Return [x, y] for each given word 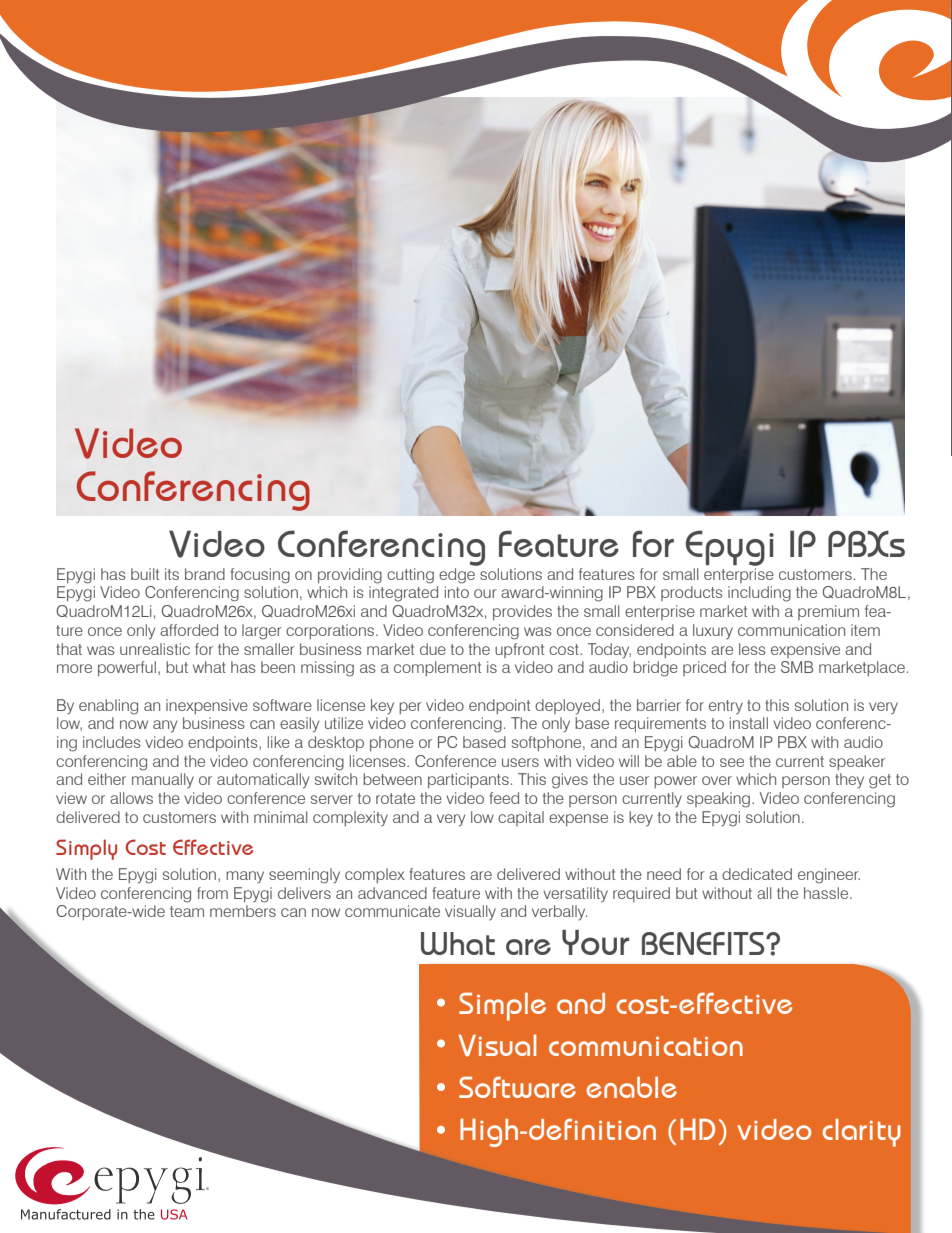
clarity [861, 1133]
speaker [857, 762]
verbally [559, 913]
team [187, 911]
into [457, 592]
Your [595, 942]
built [145, 574]
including [759, 594]
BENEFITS [704, 943]
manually [163, 781]
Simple [502, 1007]
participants [468, 780]
